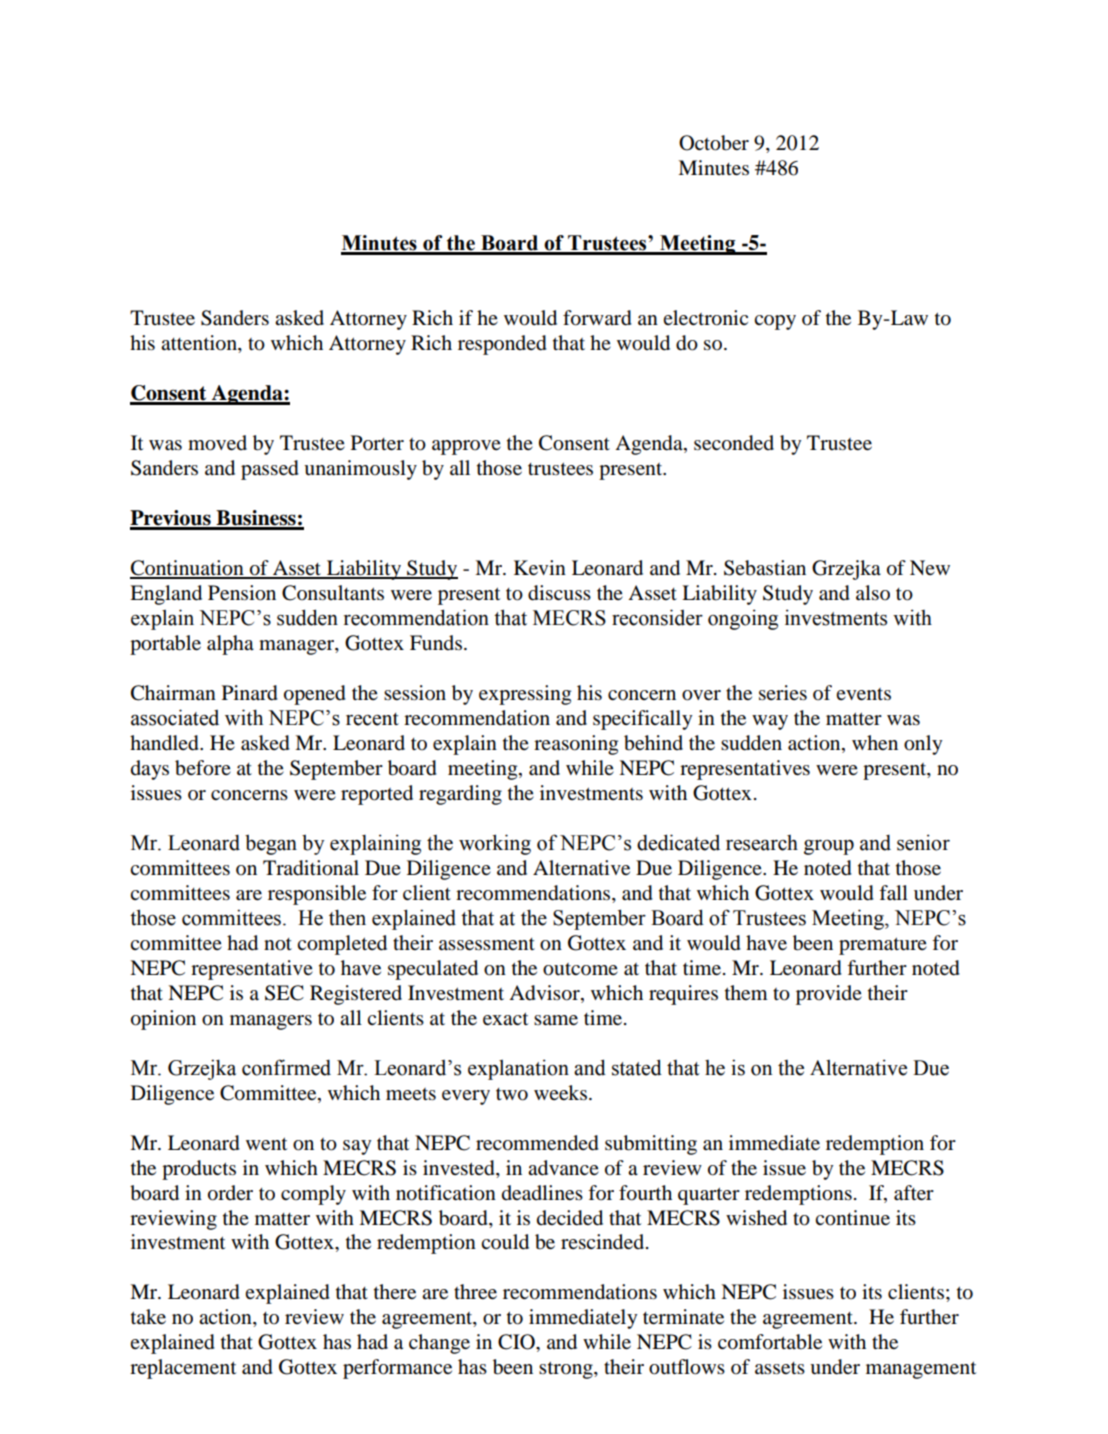 The width and height of the document is (1108, 1434). Describe the element at coordinates (270, 470) in the document. I see `passed` at that location.
